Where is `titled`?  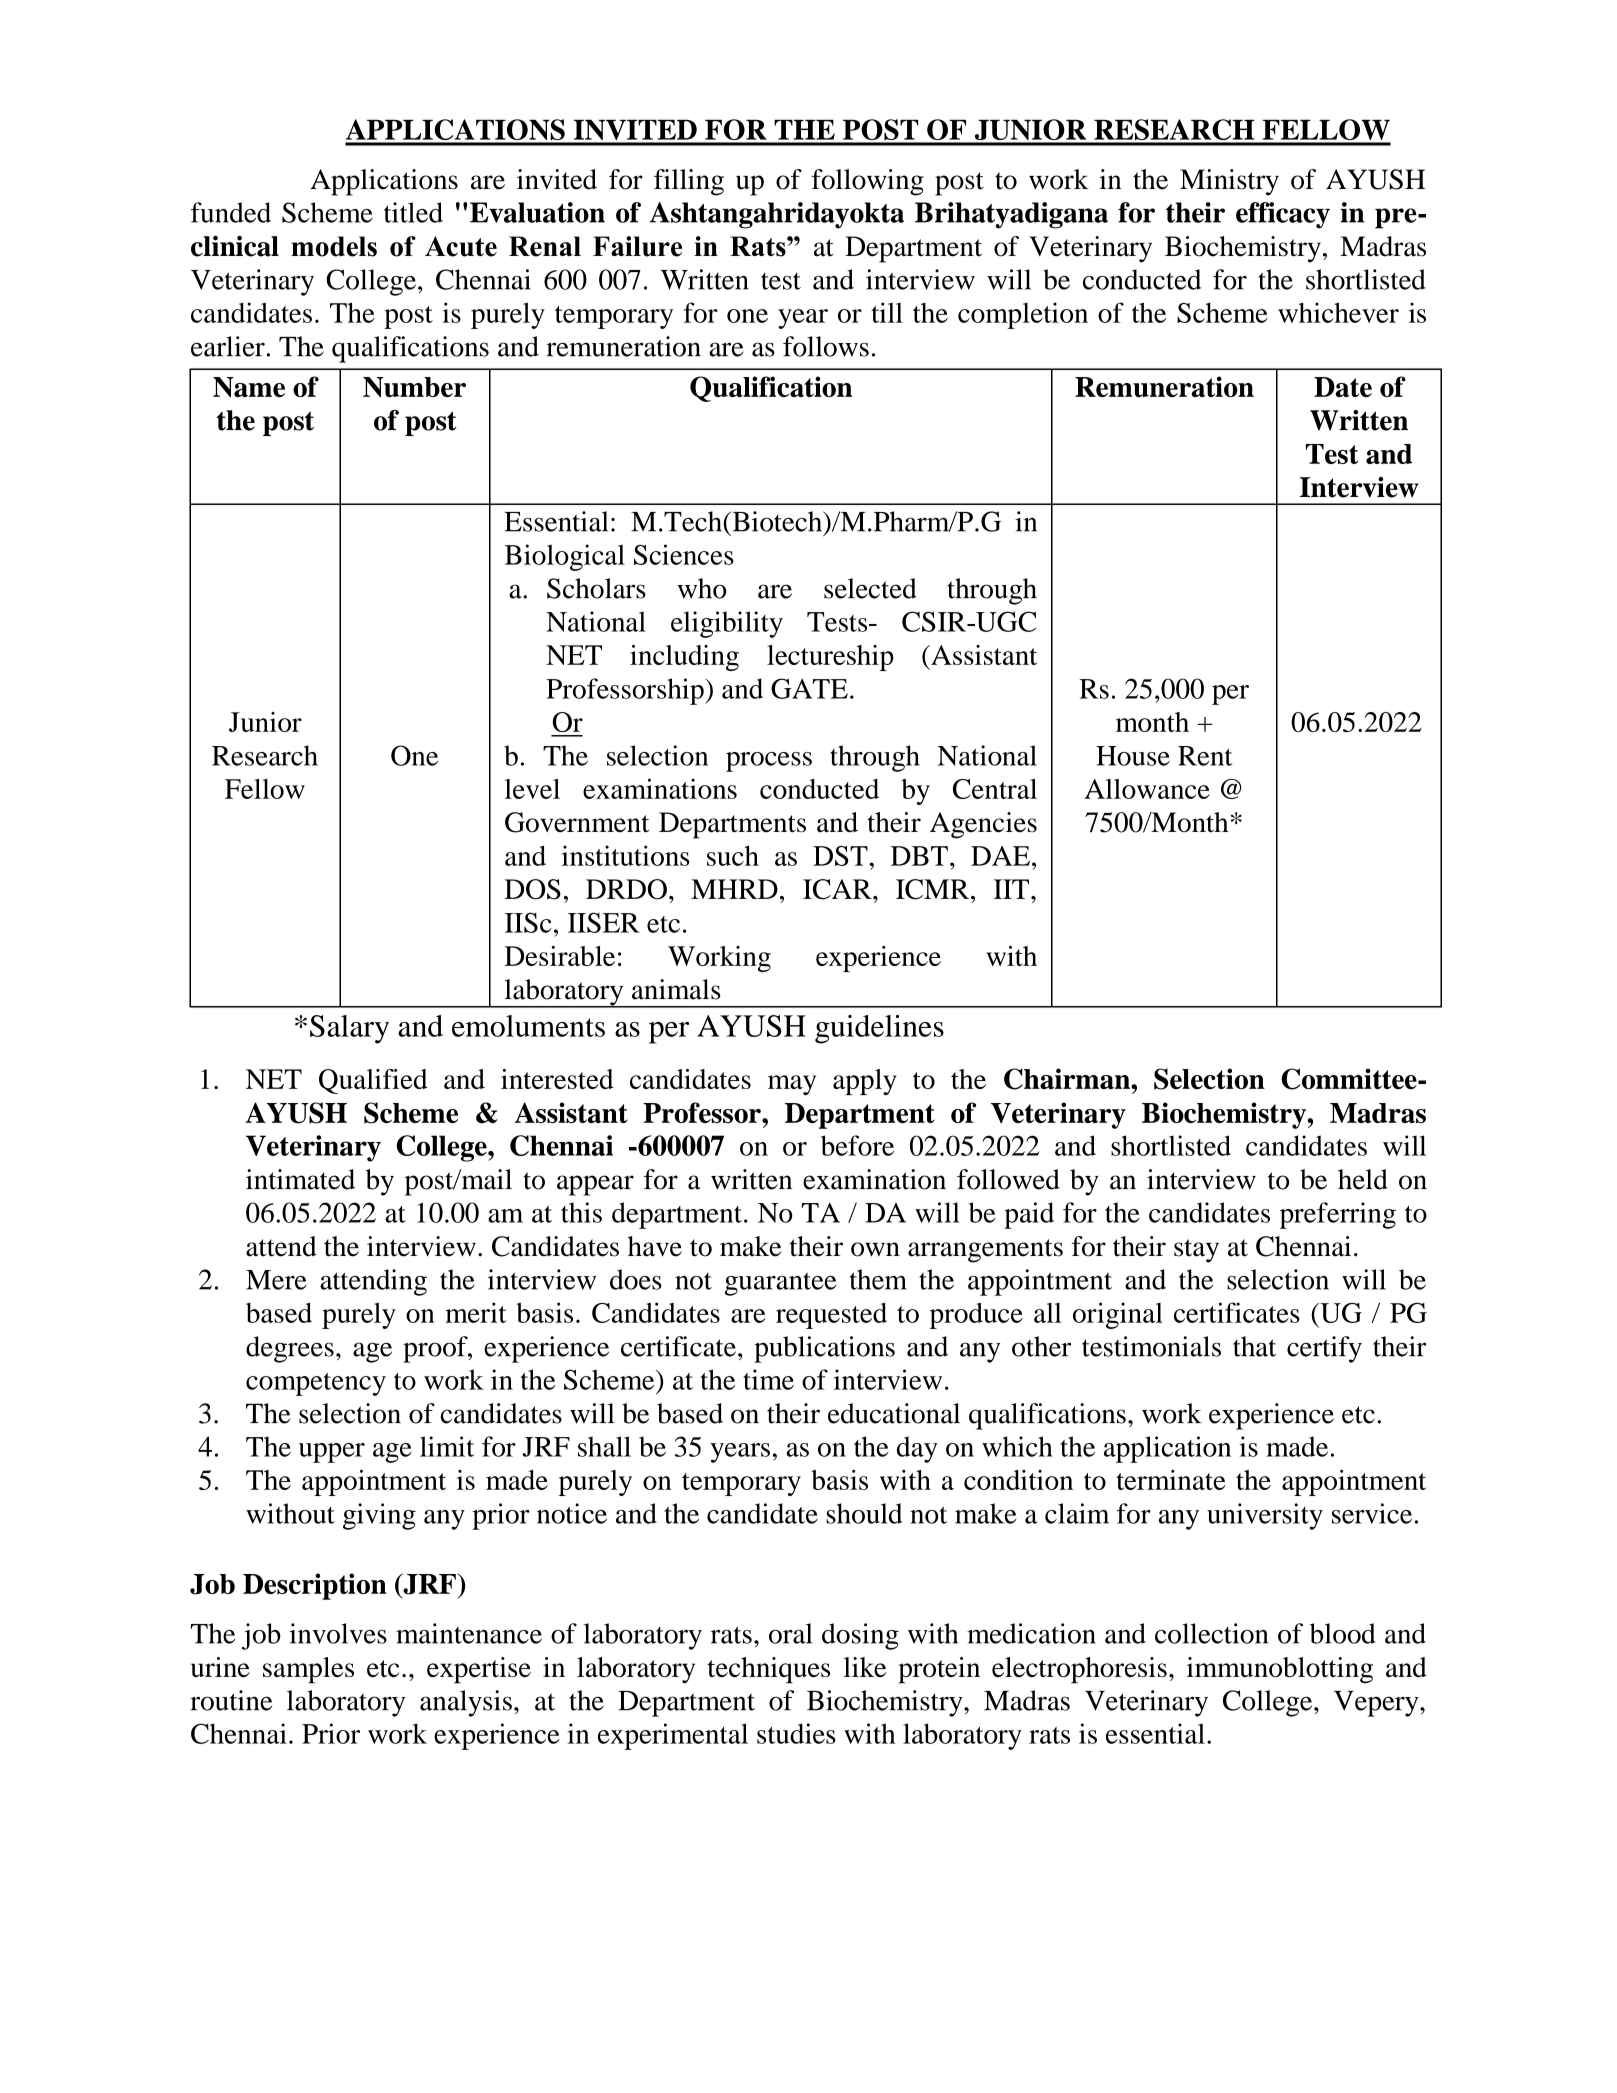 titled is located at coordinates (413, 212).
